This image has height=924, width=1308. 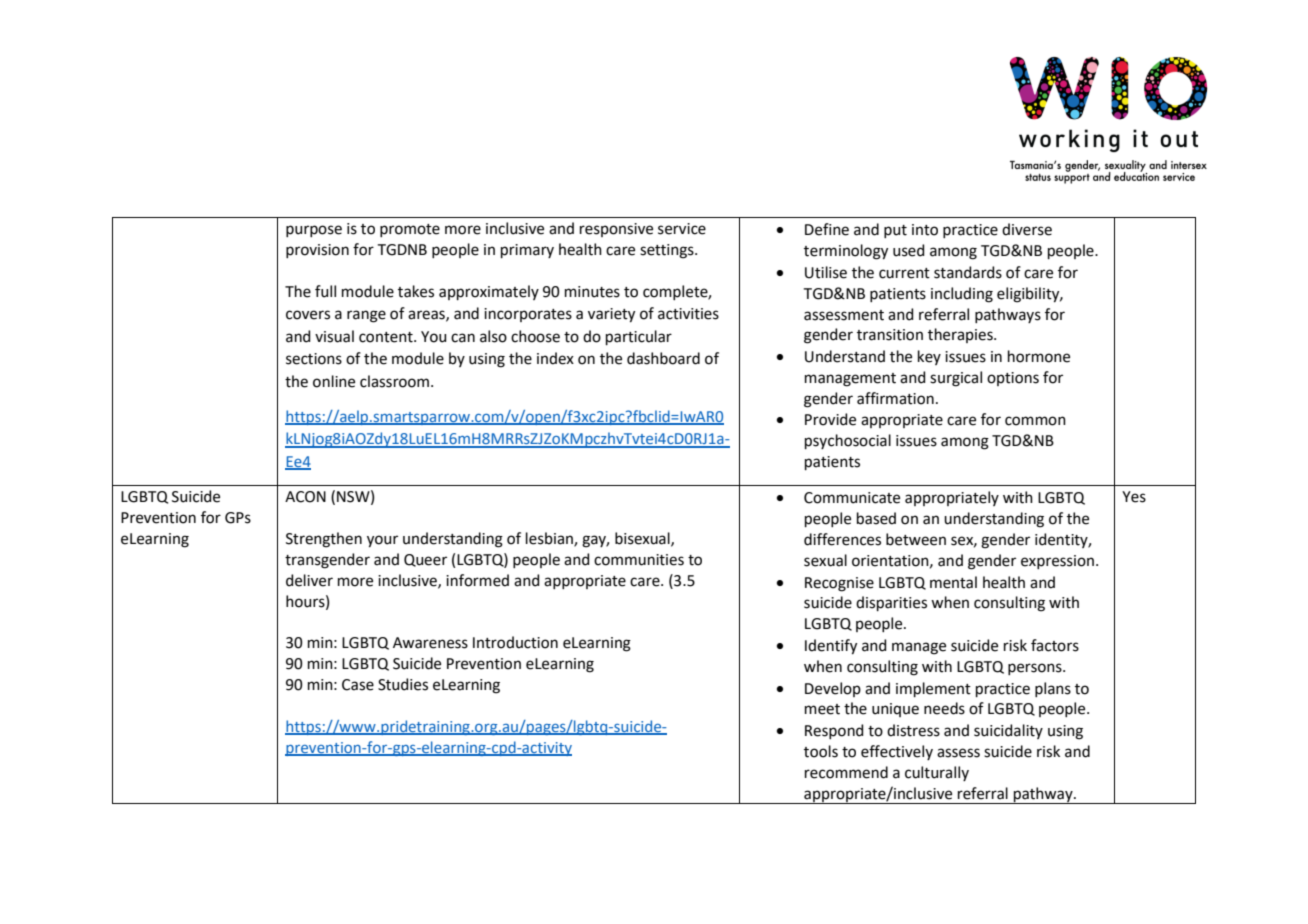 I want to click on Studies, so click(x=403, y=684).
